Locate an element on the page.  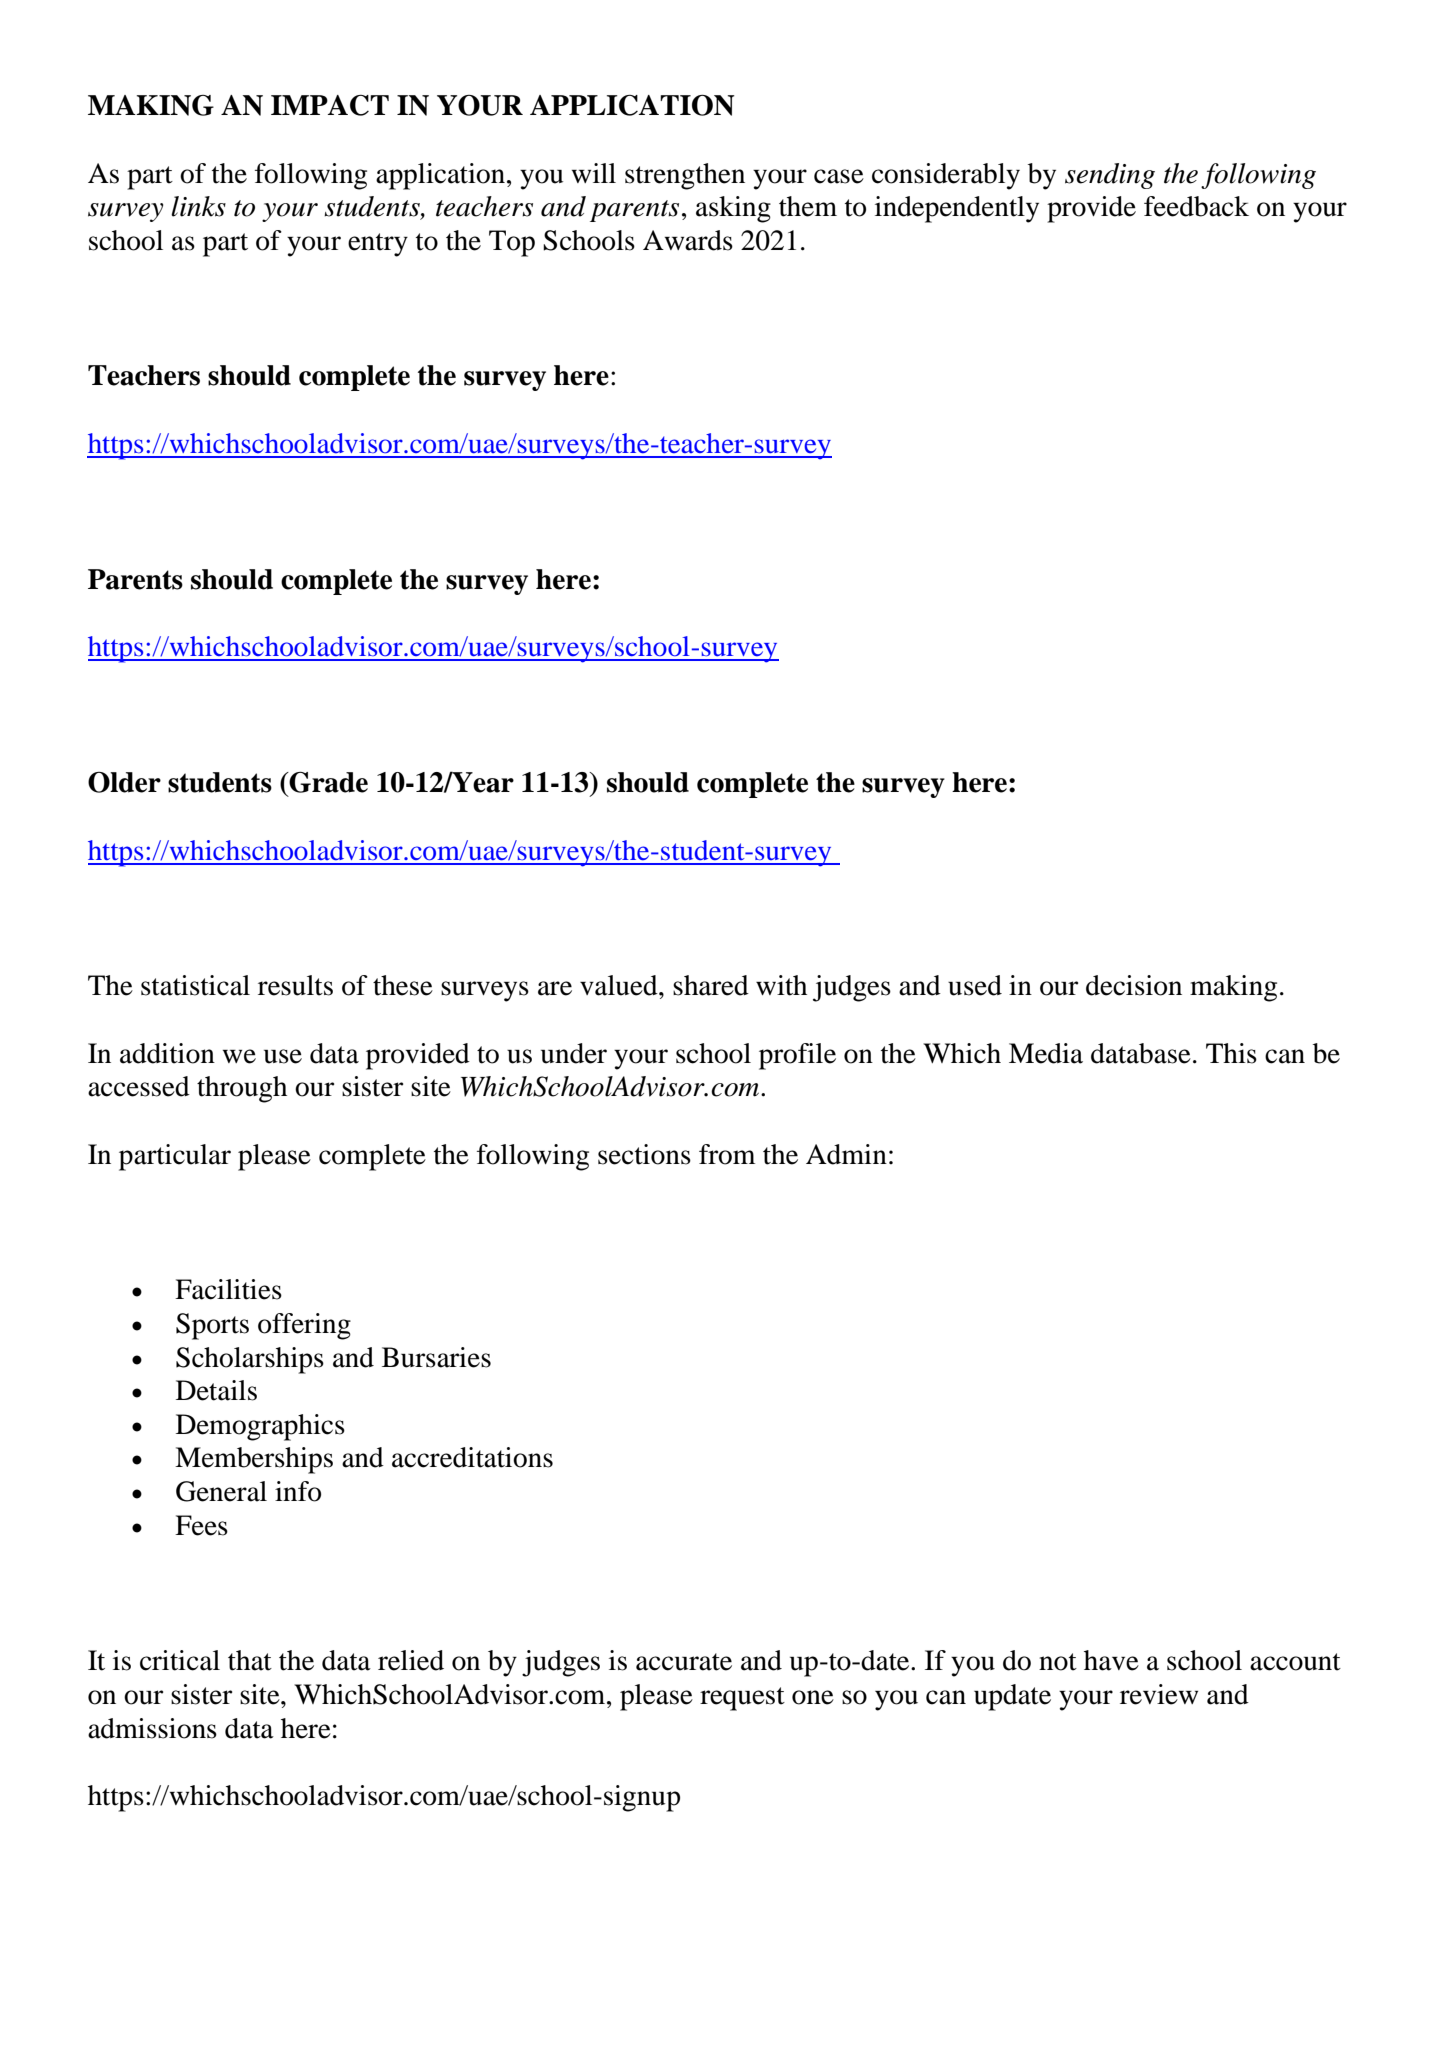
Awards is located at coordinates (688, 240).
